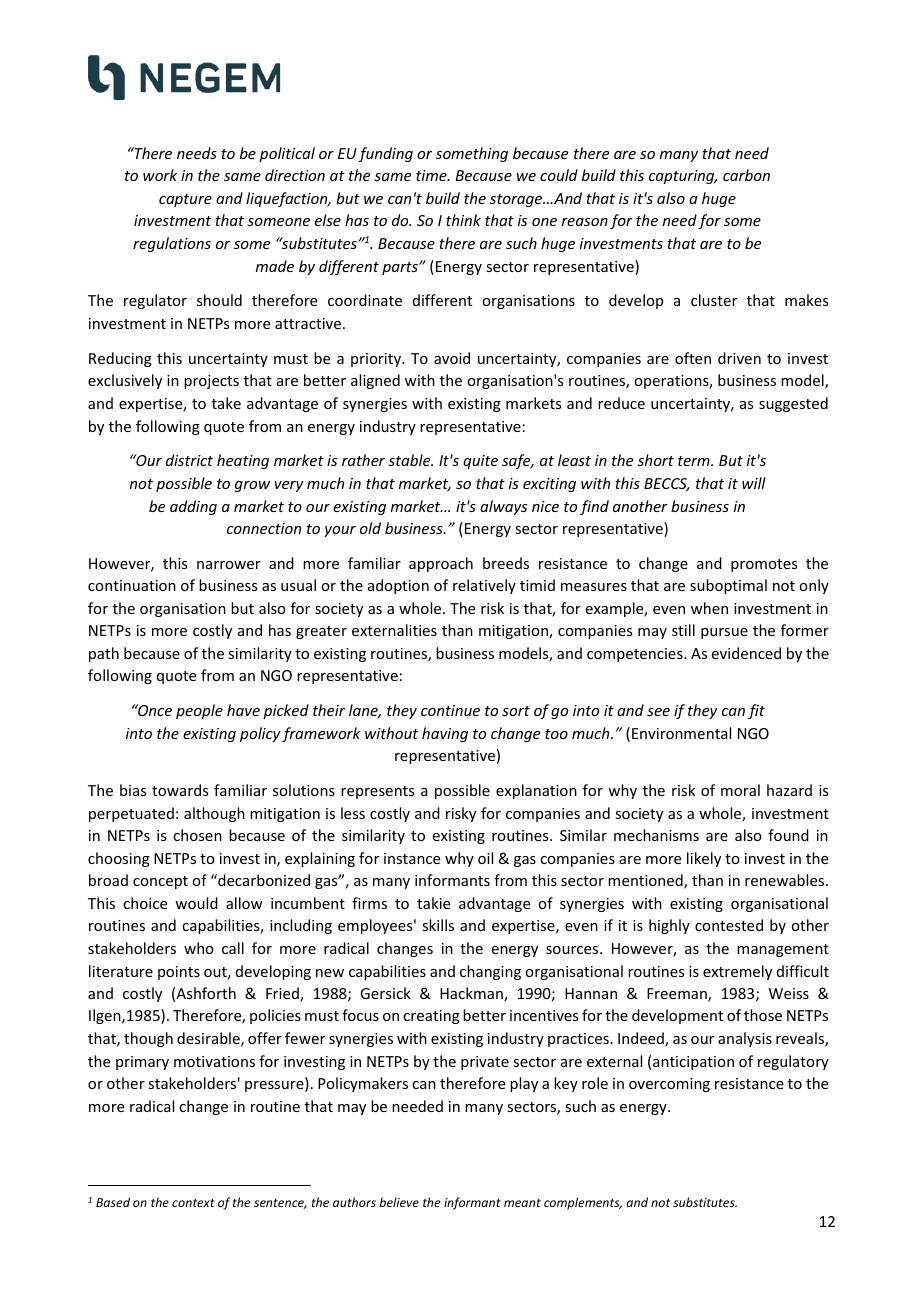 This page has height=1308, width=924. What do you see at coordinates (193, 1203) in the page?
I see `context` at bounding box center [193, 1203].
